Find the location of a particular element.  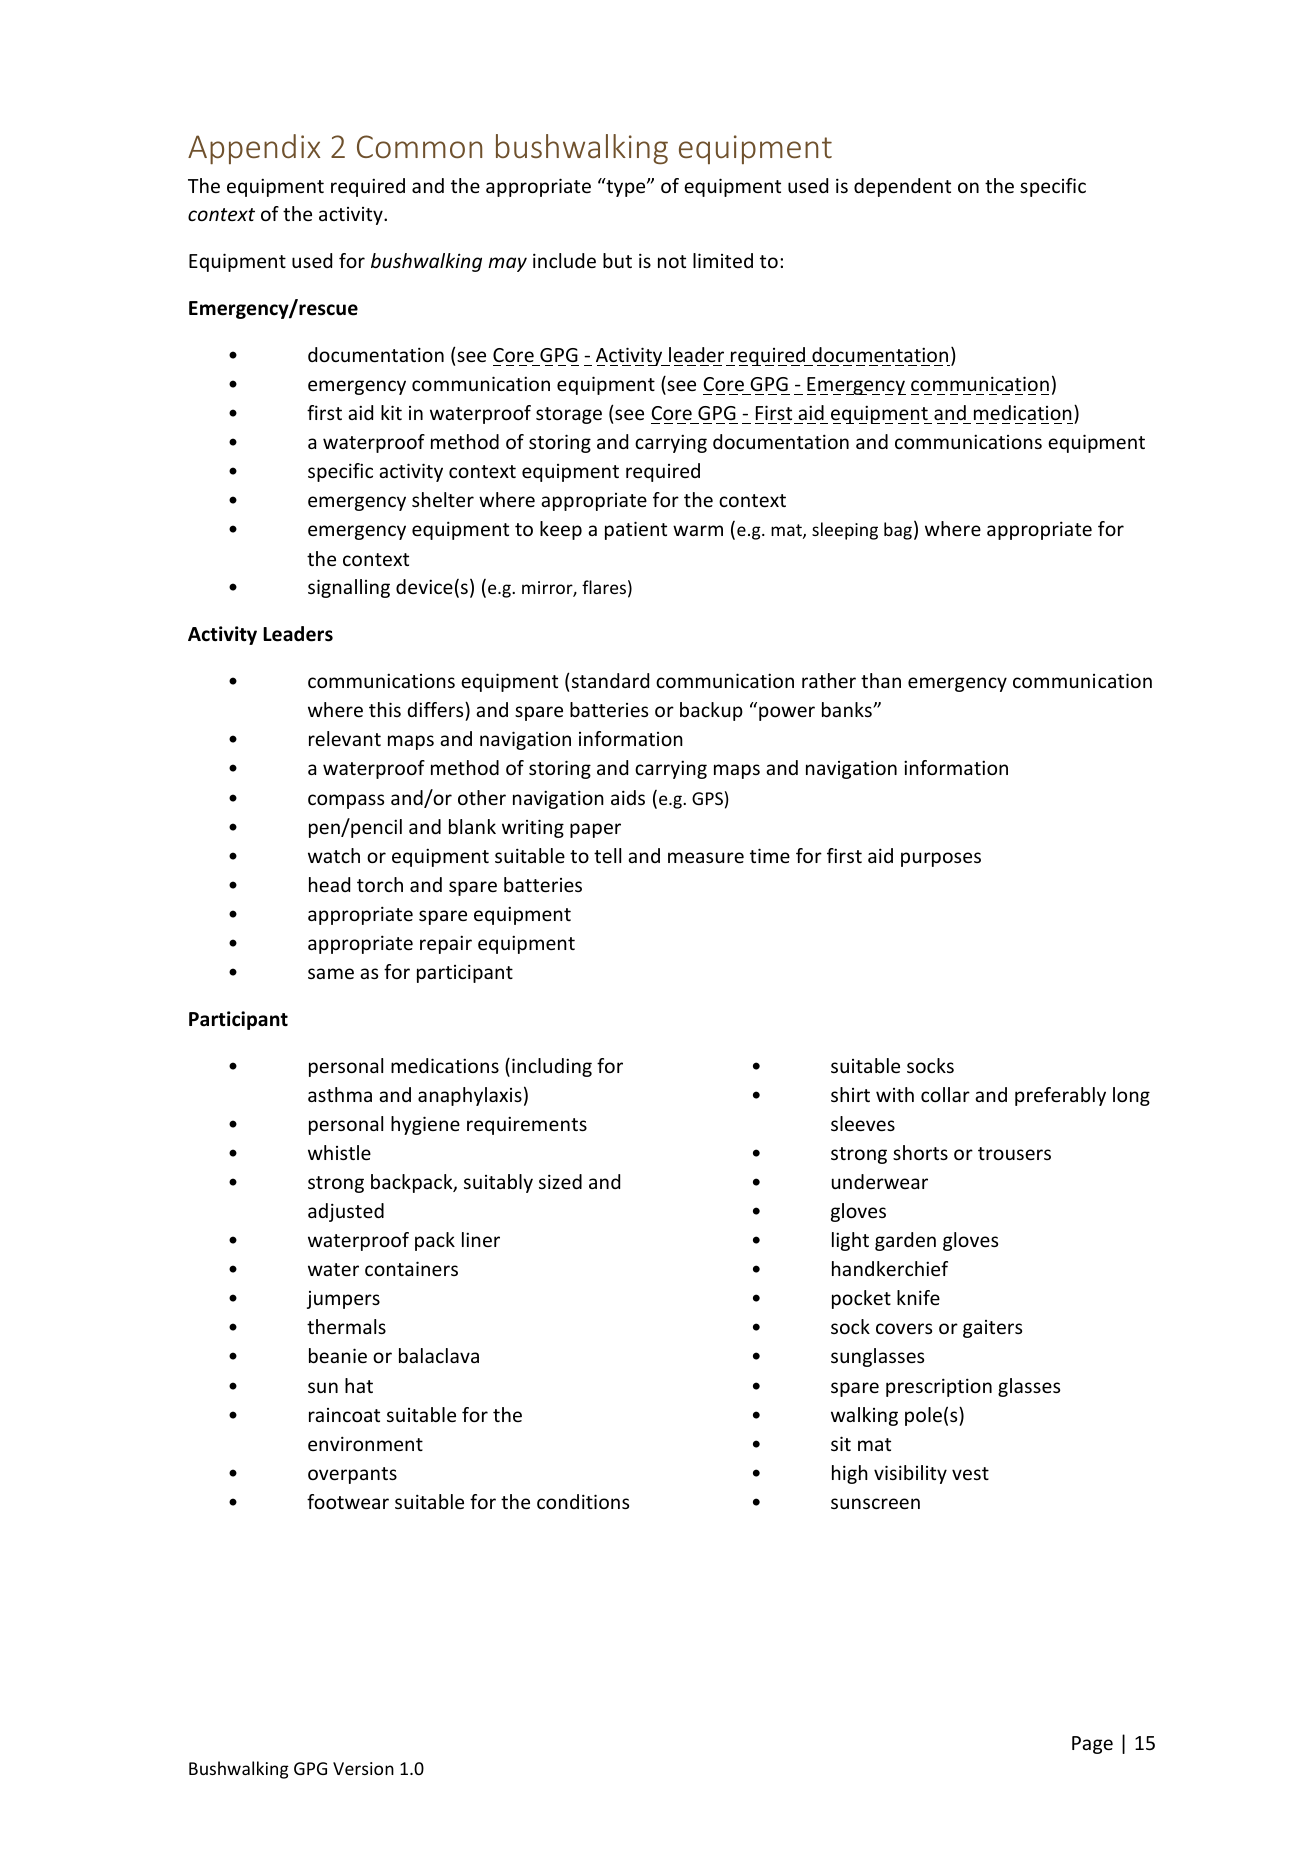

dependent is located at coordinates (902, 187).
